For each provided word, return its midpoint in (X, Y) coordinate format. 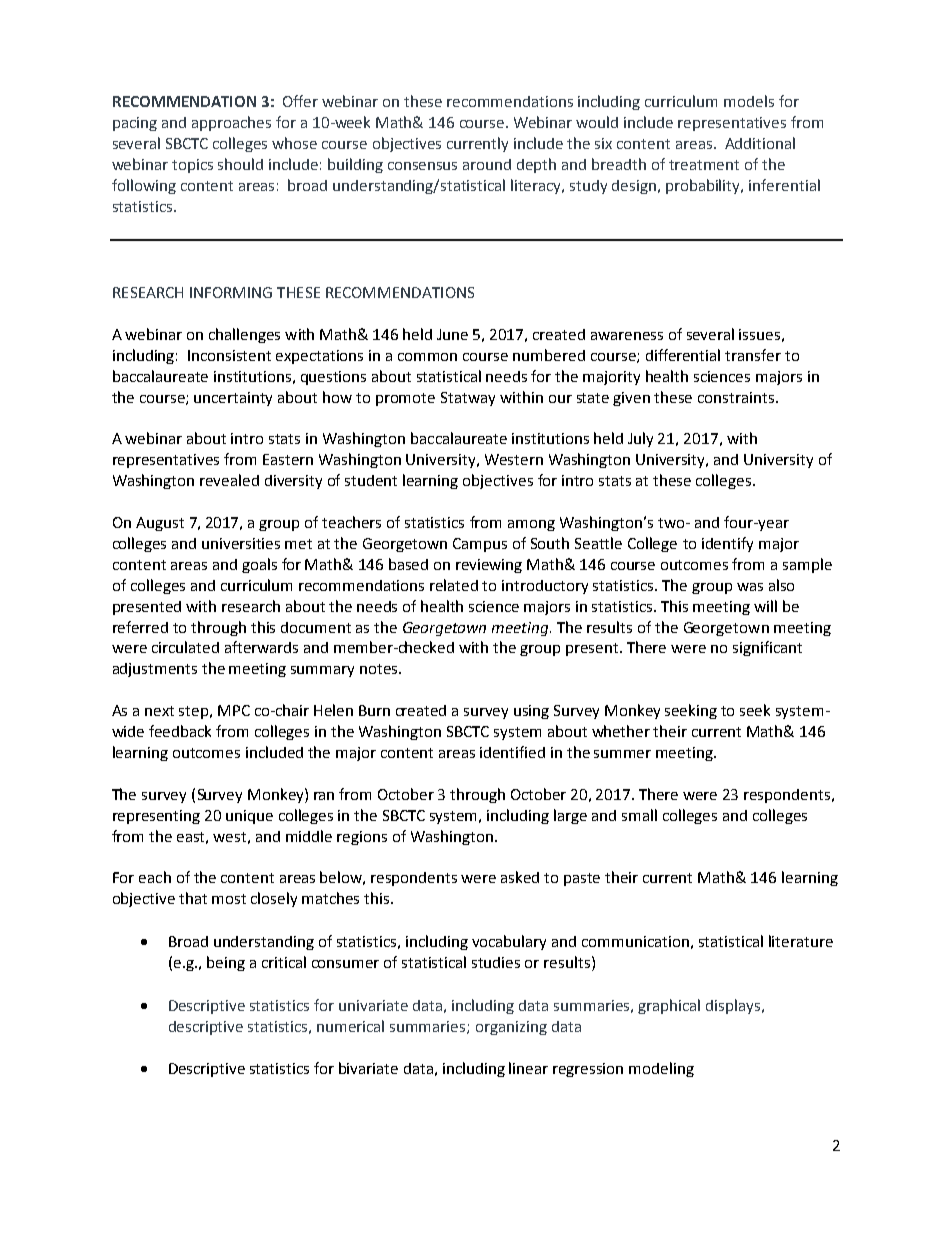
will (765, 606)
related (454, 585)
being (226, 963)
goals (259, 565)
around (487, 164)
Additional (760, 143)
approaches (231, 123)
